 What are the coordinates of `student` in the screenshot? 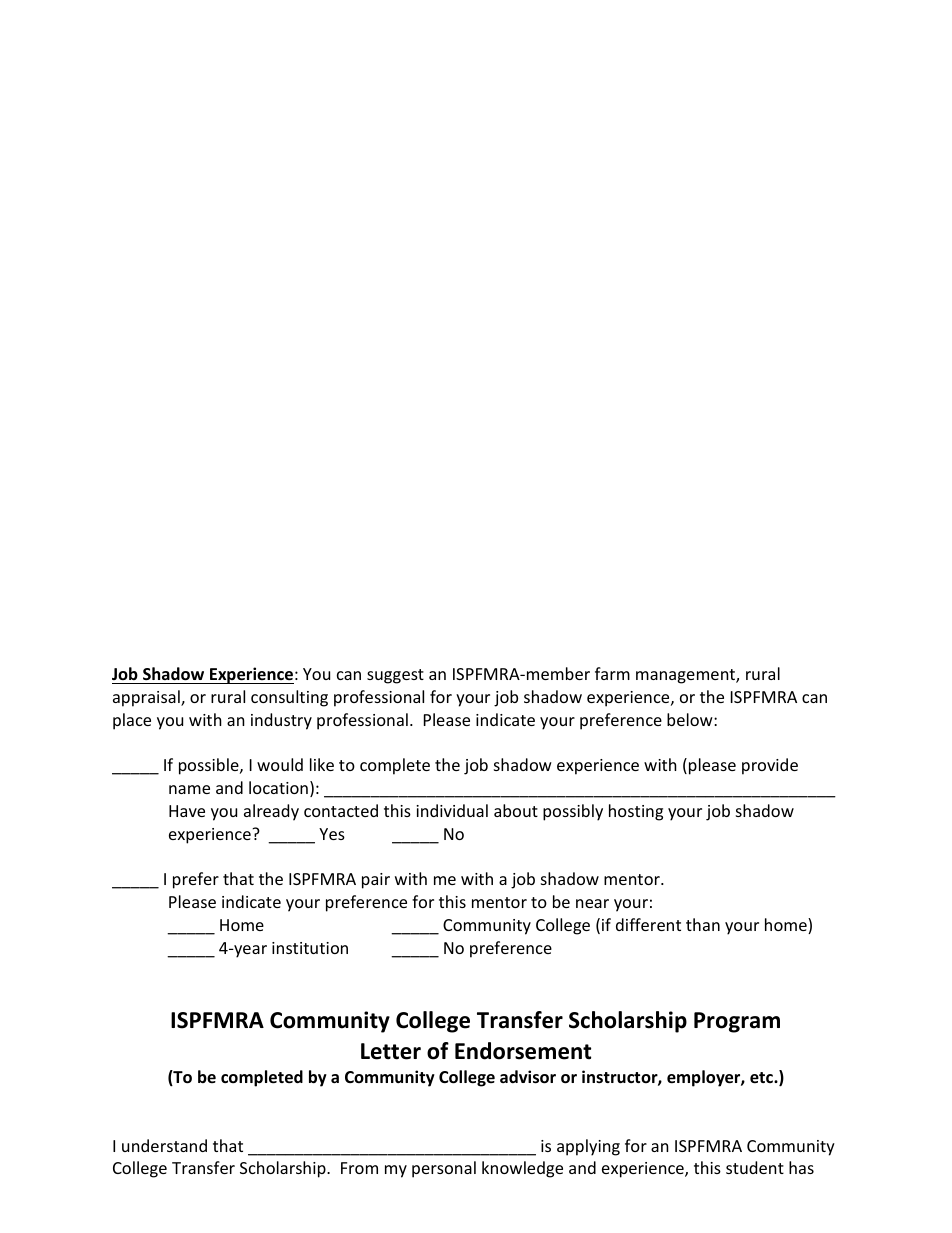 It's located at (755, 1167).
